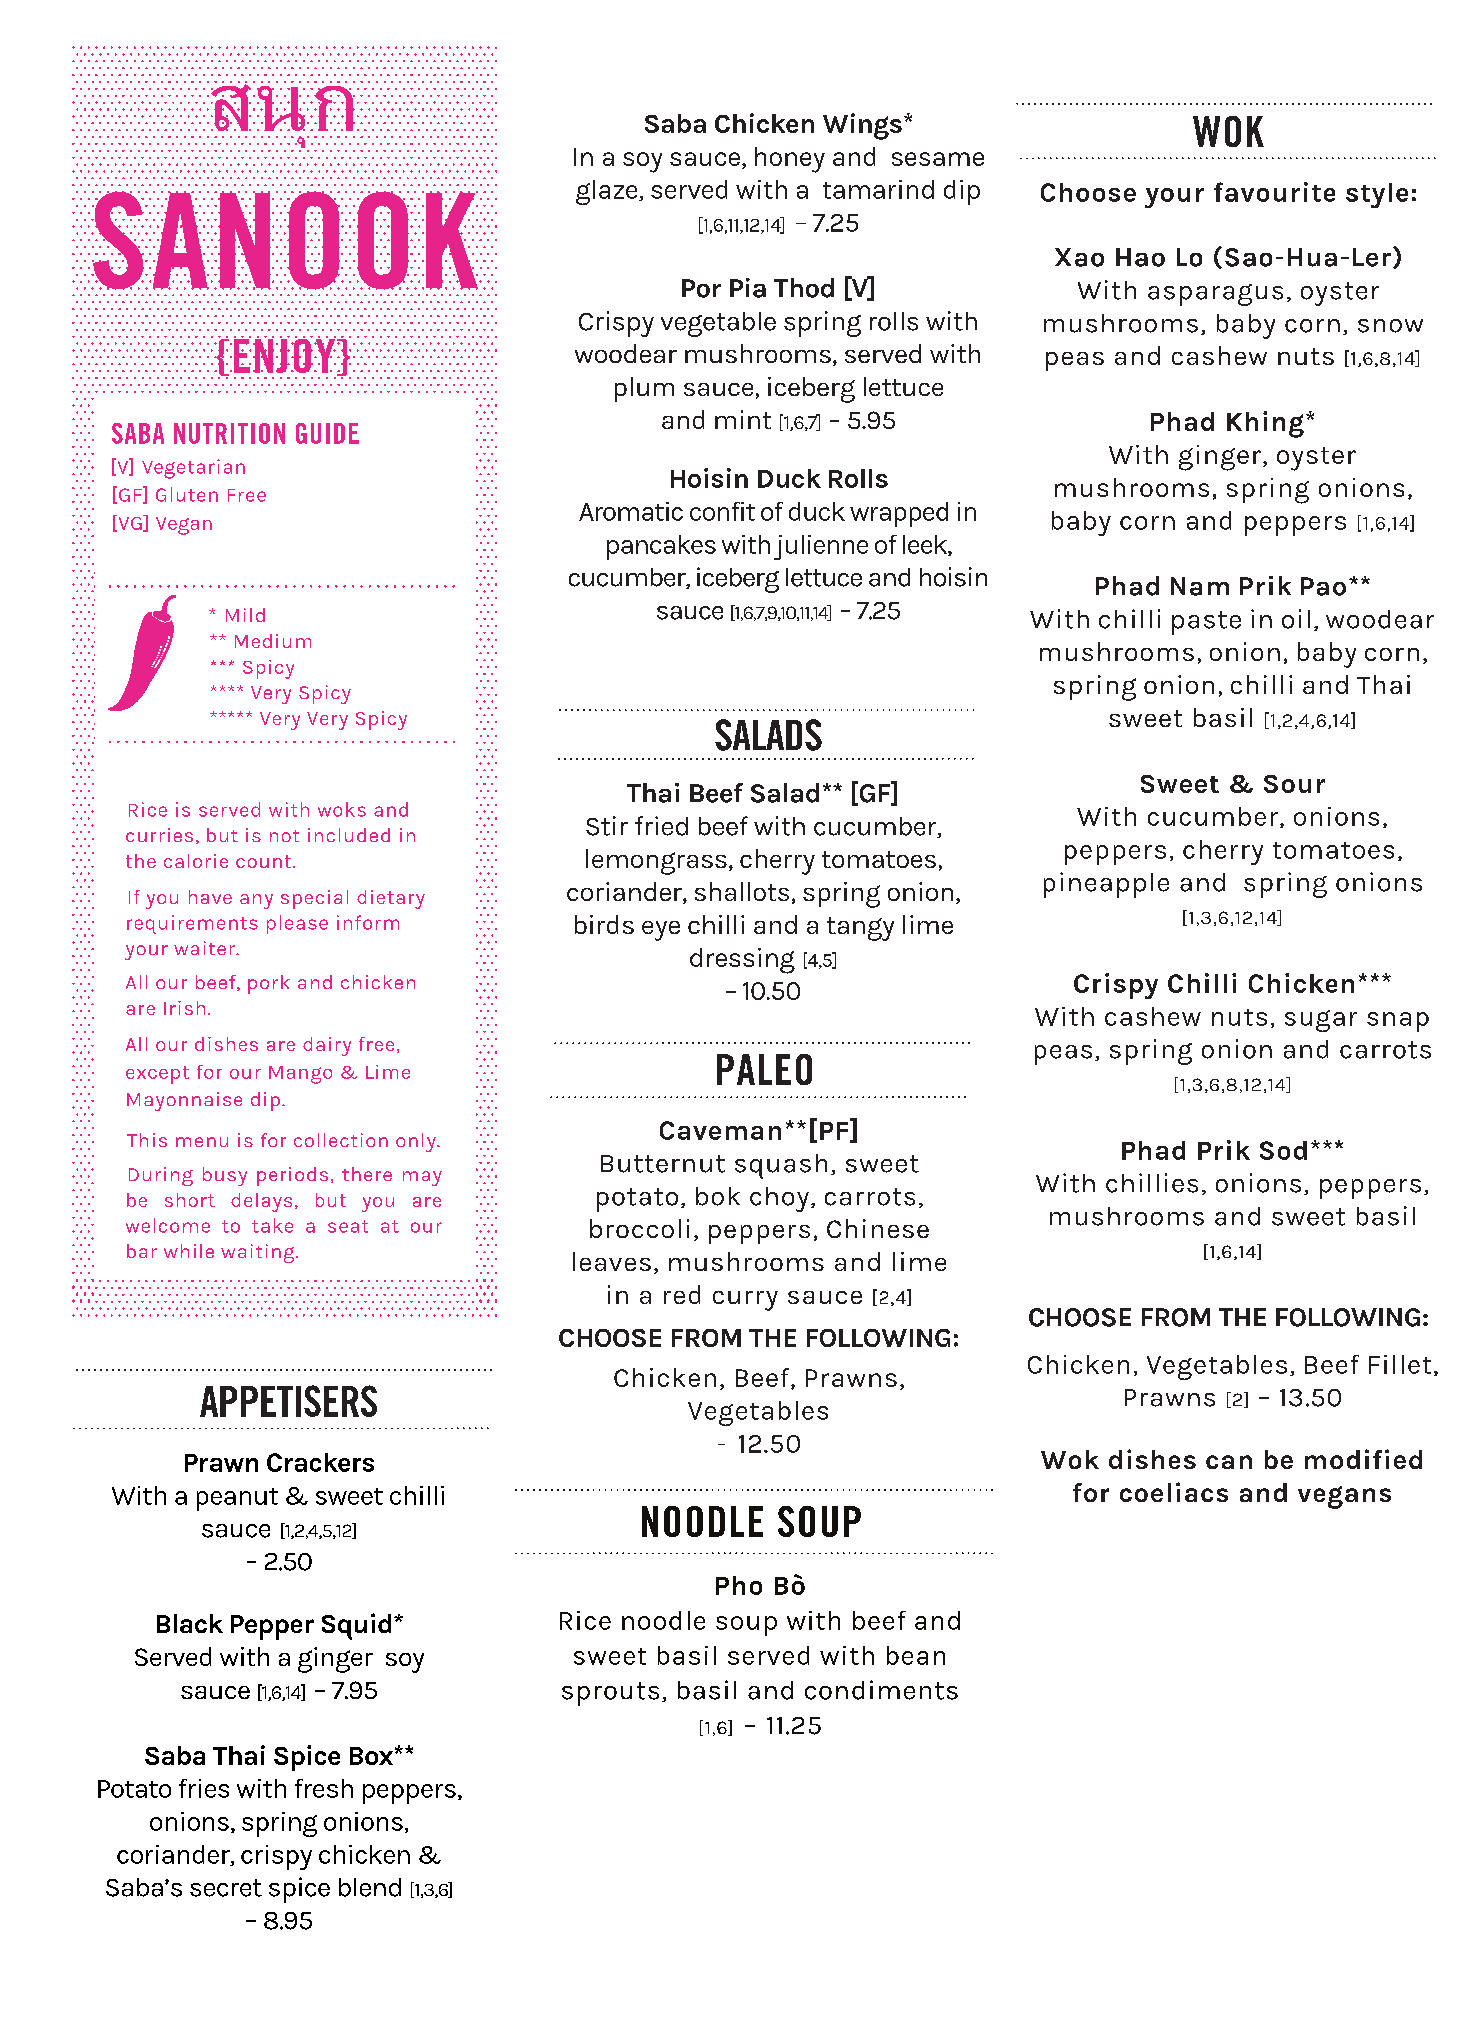 This screenshot has height=2028, width=1484. I want to click on glaze, so click(608, 192).
